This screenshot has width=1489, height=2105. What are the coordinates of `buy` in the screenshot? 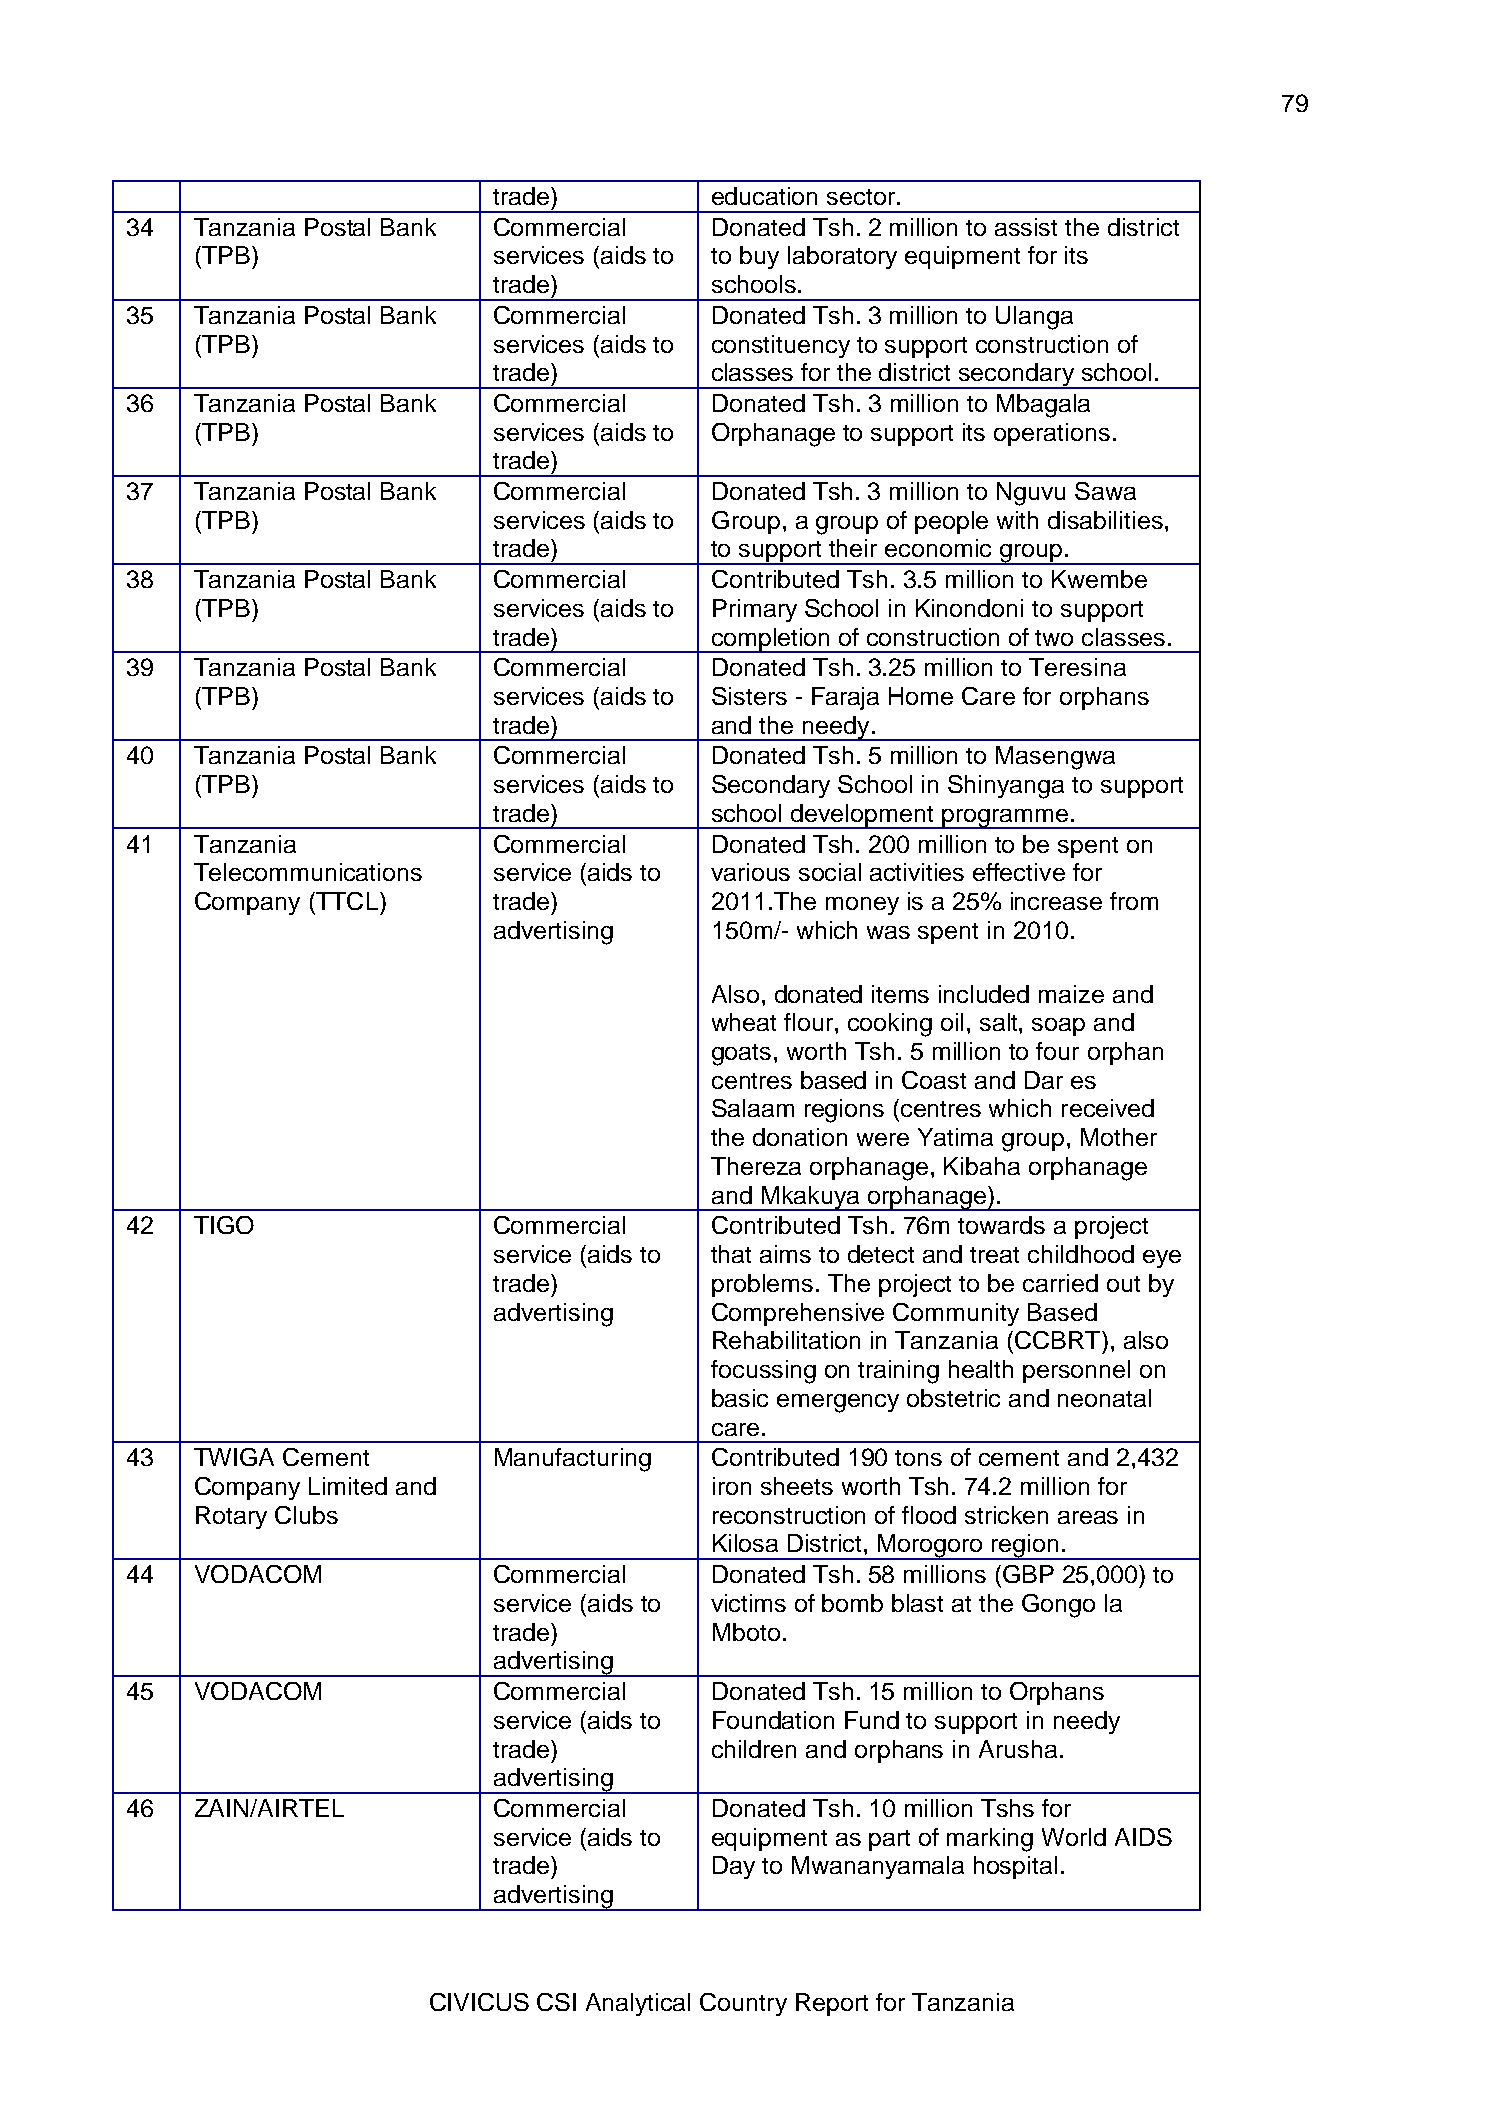 It's located at (759, 257).
